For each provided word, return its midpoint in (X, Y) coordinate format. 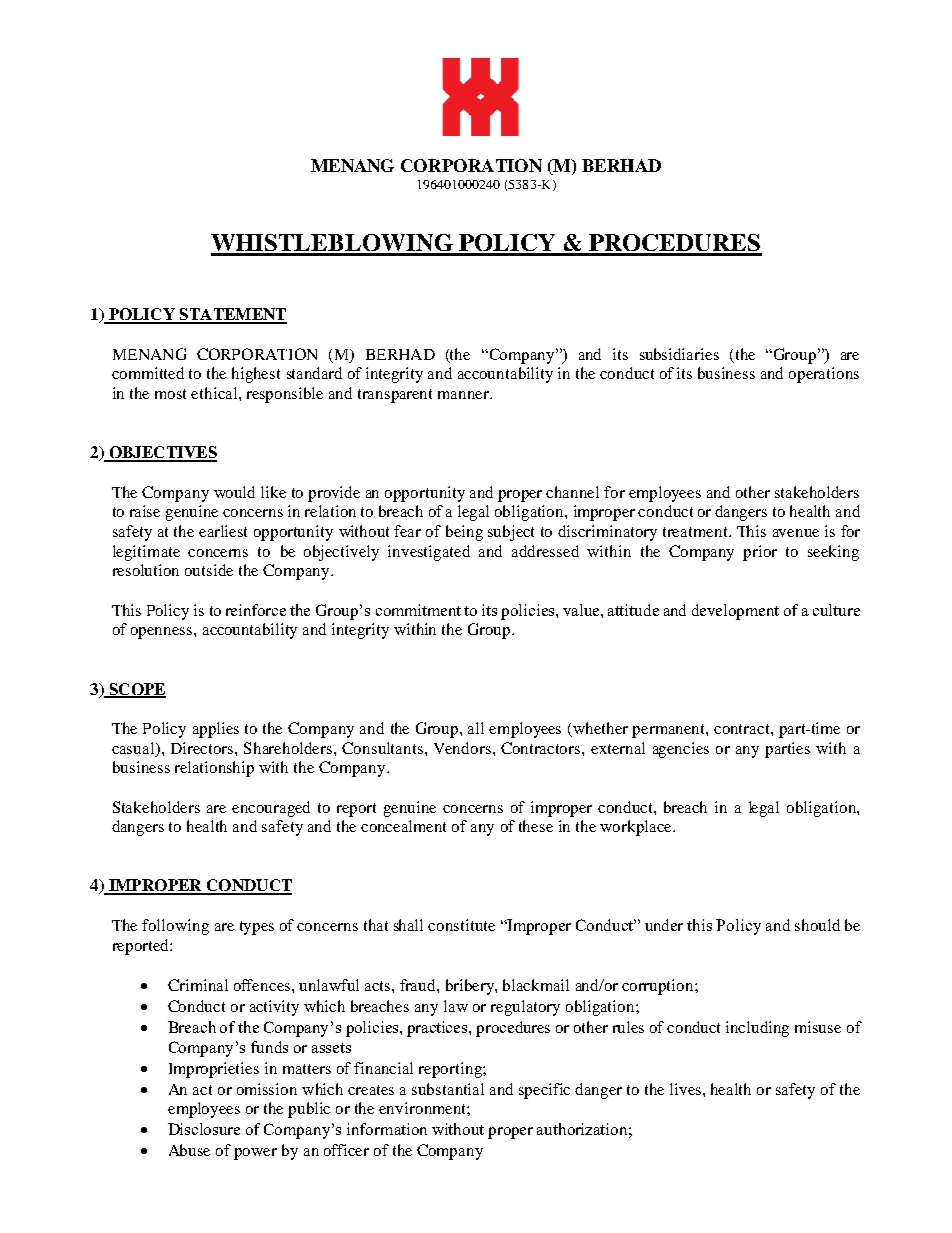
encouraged (271, 809)
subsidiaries (679, 354)
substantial (448, 1089)
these (536, 826)
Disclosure (204, 1129)
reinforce (256, 610)
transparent (395, 396)
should (817, 925)
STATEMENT (232, 315)
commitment (418, 610)
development (735, 612)
